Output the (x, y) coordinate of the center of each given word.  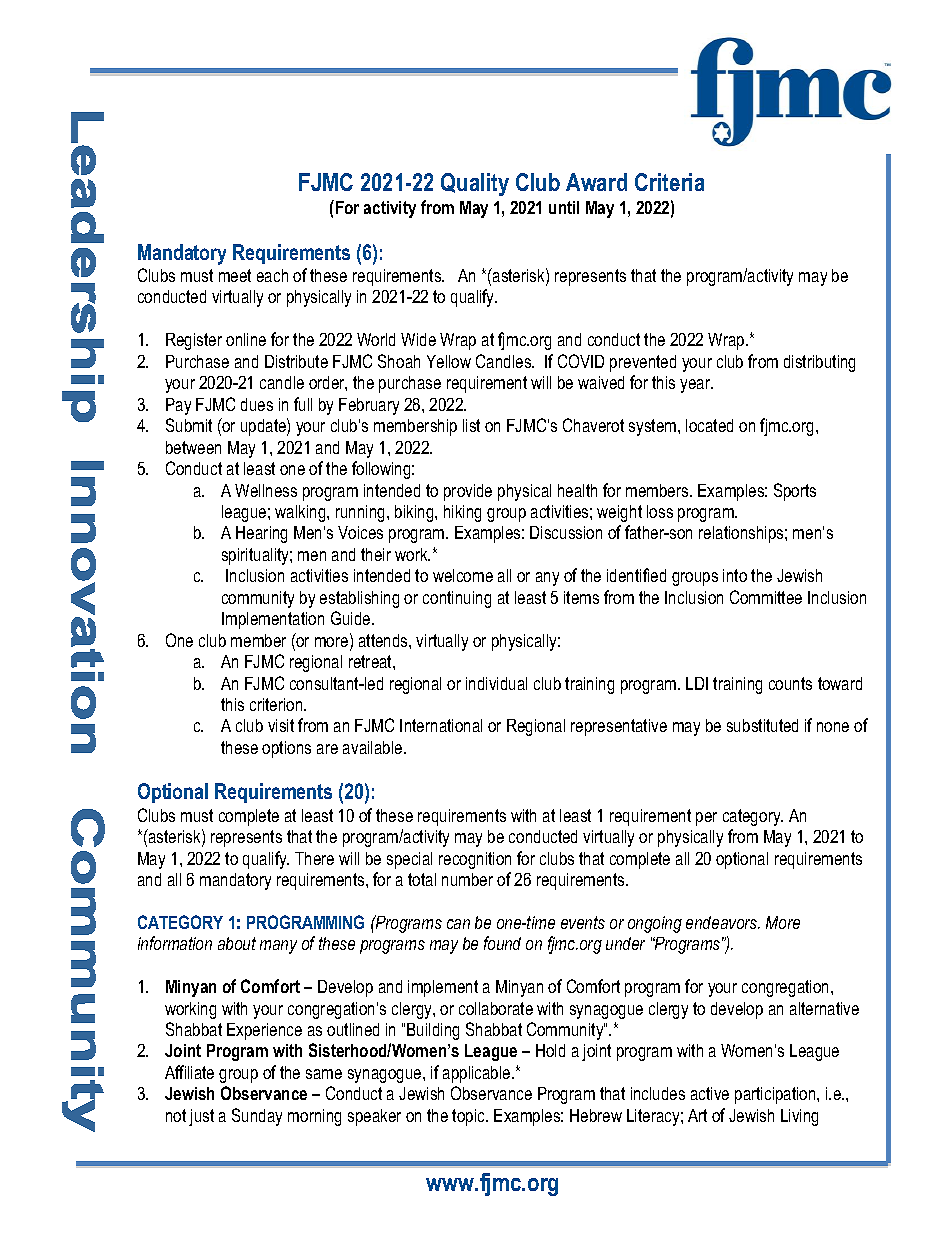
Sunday (257, 1117)
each (272, 275)
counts (790, 683)
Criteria (669, 182)
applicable (478, 1074)
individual (496, 683)
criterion (277, 704)
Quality (475, 184)
